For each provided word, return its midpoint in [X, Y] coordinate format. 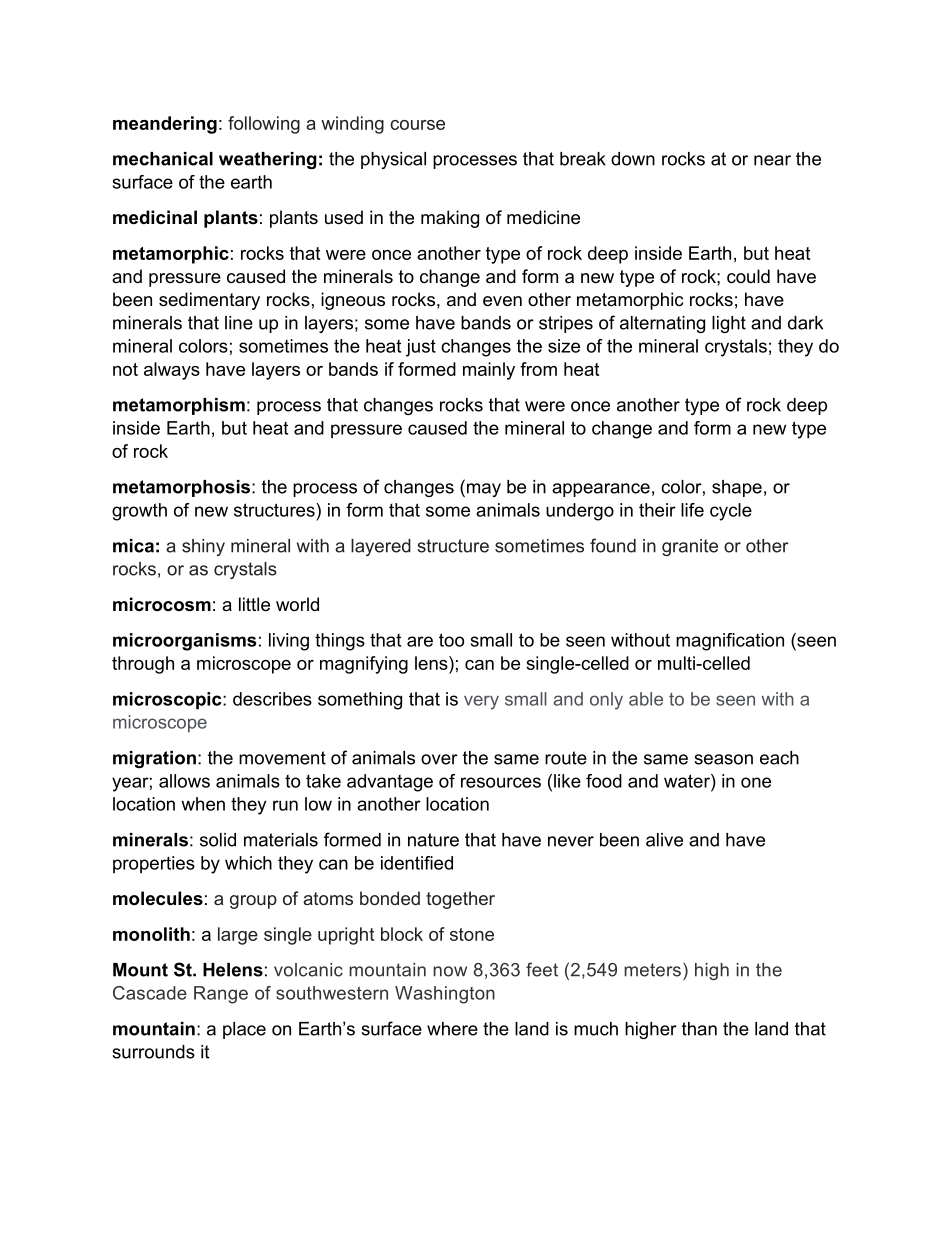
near [772, 160]
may [482, 490]
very [481, 702]
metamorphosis [183, 488]
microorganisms [185, 642]
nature [433, 840]
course [417, 125]
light [729, 324]
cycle [731, 512]
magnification [730, 642]
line [239, 323]
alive [664, 840]
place [244, 1030]
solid [218, 840]
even [502, 301]
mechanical [163, 159]
